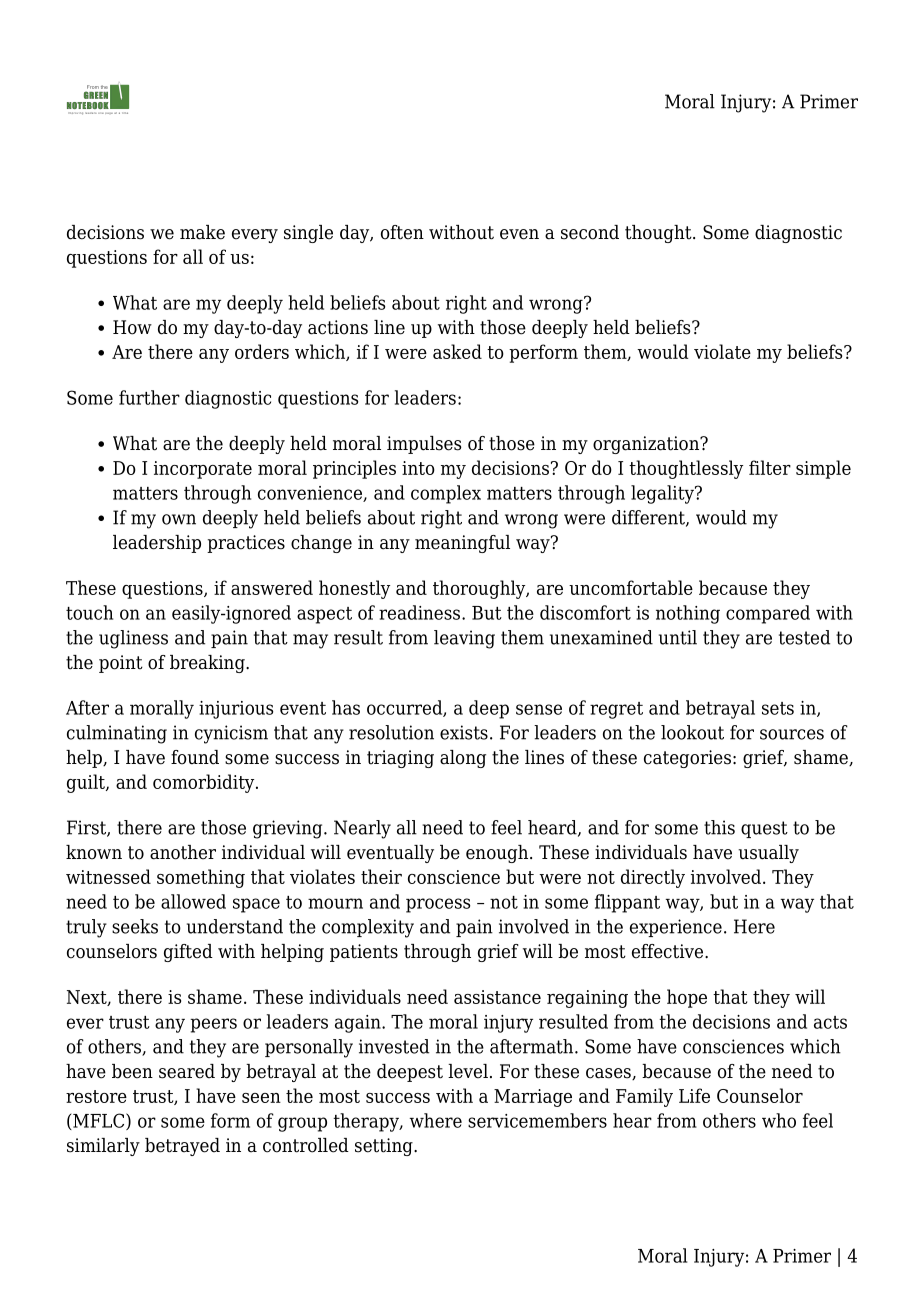  Describe the element at coordinates (778, 708) in the screenshot. I see `sets` at that location.
